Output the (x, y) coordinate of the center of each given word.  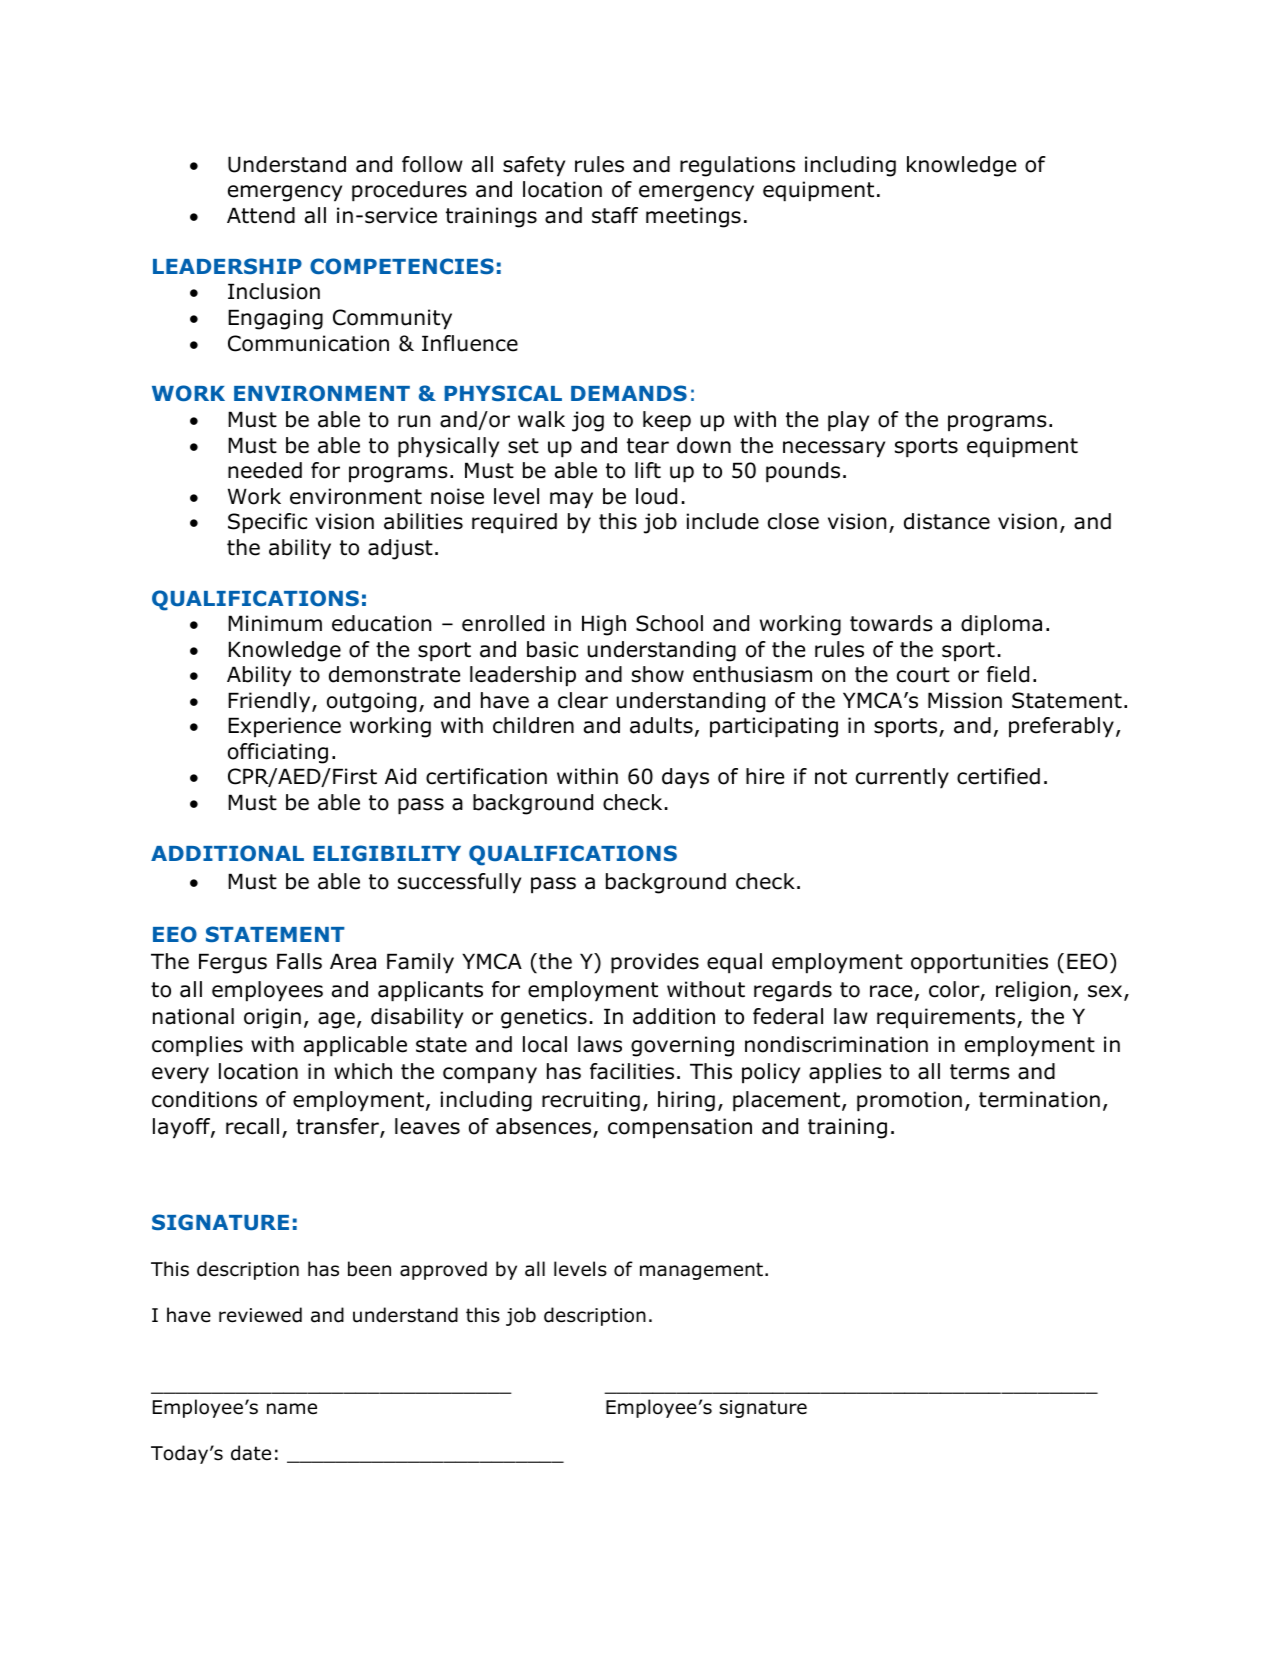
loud (656, 496)
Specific (267, 523)
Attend (261, 215)
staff (615, 215)
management (701, 1271)
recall (252, 1126)
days (685, 778)
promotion (909, 1101)
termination (1039, 1099)
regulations (737, 166)
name (292, 1409)
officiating (278, 753)
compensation (680, 1128)
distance (947, 521)
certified (998, 776)
